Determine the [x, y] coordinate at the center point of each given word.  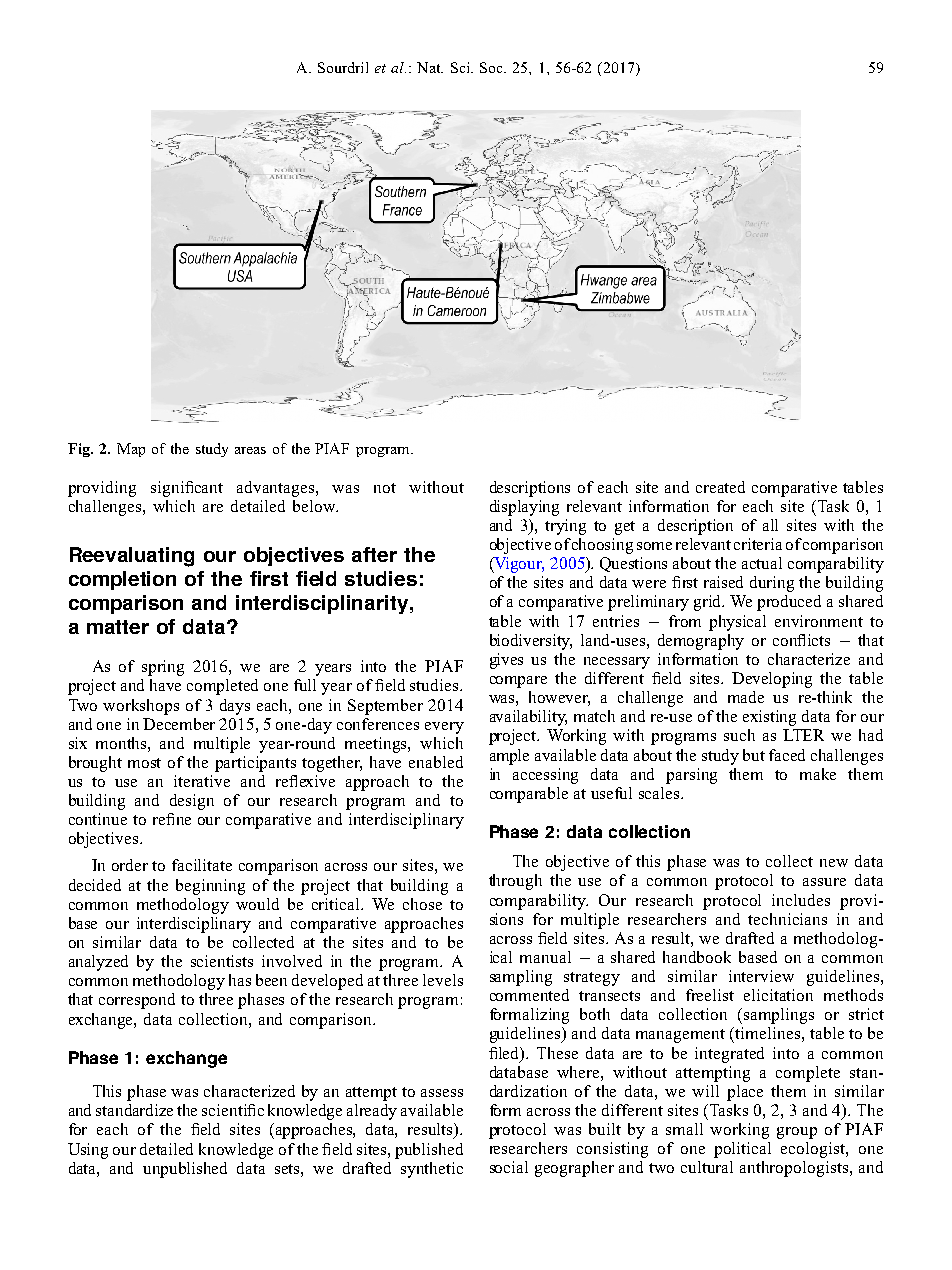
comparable [529, 795]
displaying [524, 508]
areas [250, 450]
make [818, 774]
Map [131, 450]
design [192, 802]
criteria [758, 544]
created [720, 487]
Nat [430, 67]
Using [88, 1151]
